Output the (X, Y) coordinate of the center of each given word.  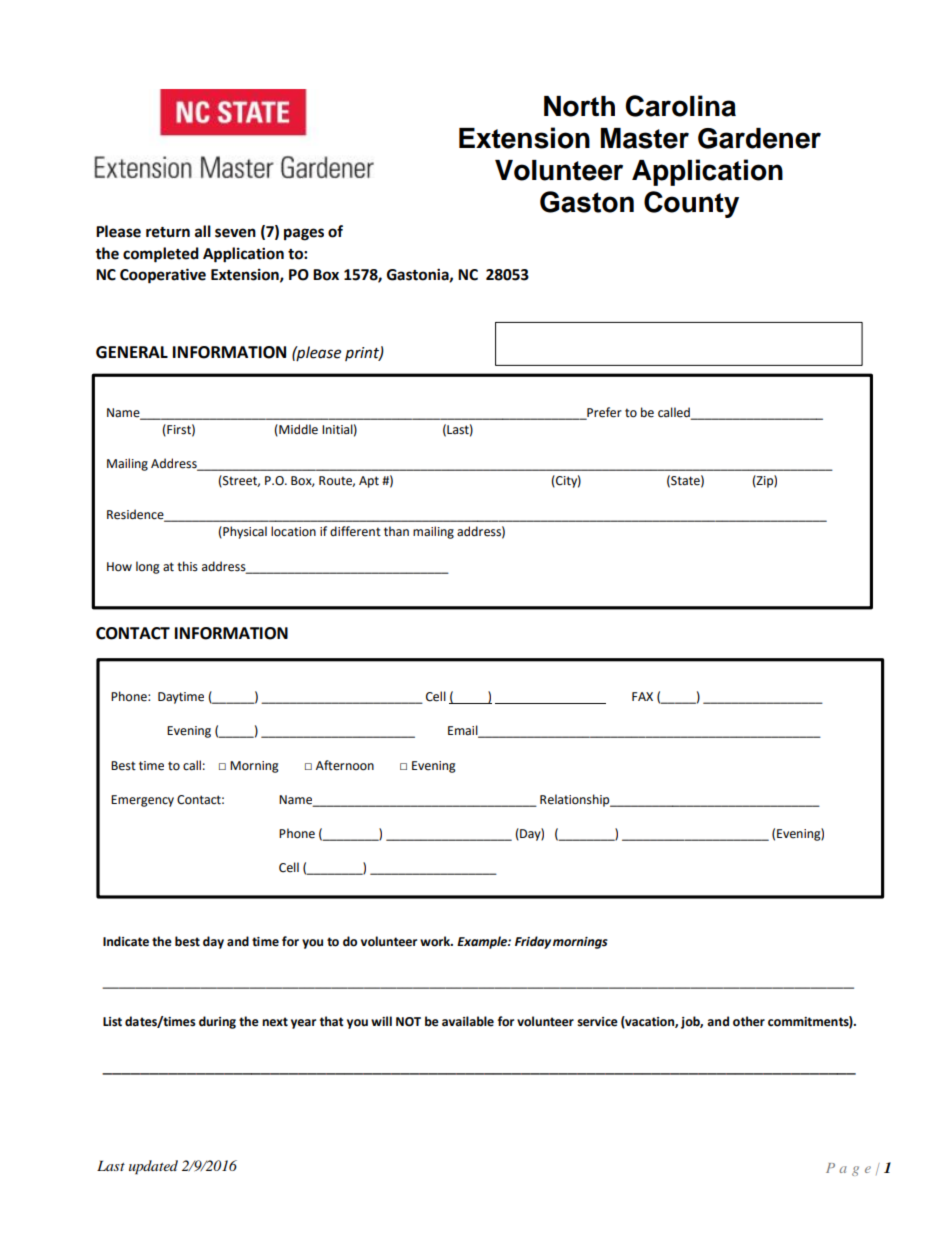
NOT (408, 1022)
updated (153, 1167)
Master (645, 138)
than (396, 531)
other (749, 1021)
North (579, 106)
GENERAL (132, 352)
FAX (642, 696)
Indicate (126, 941)
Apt (369, 482)
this (187, 566)
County (691, 204)
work (436, 941)
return (168, 232)
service (597, 1022)
